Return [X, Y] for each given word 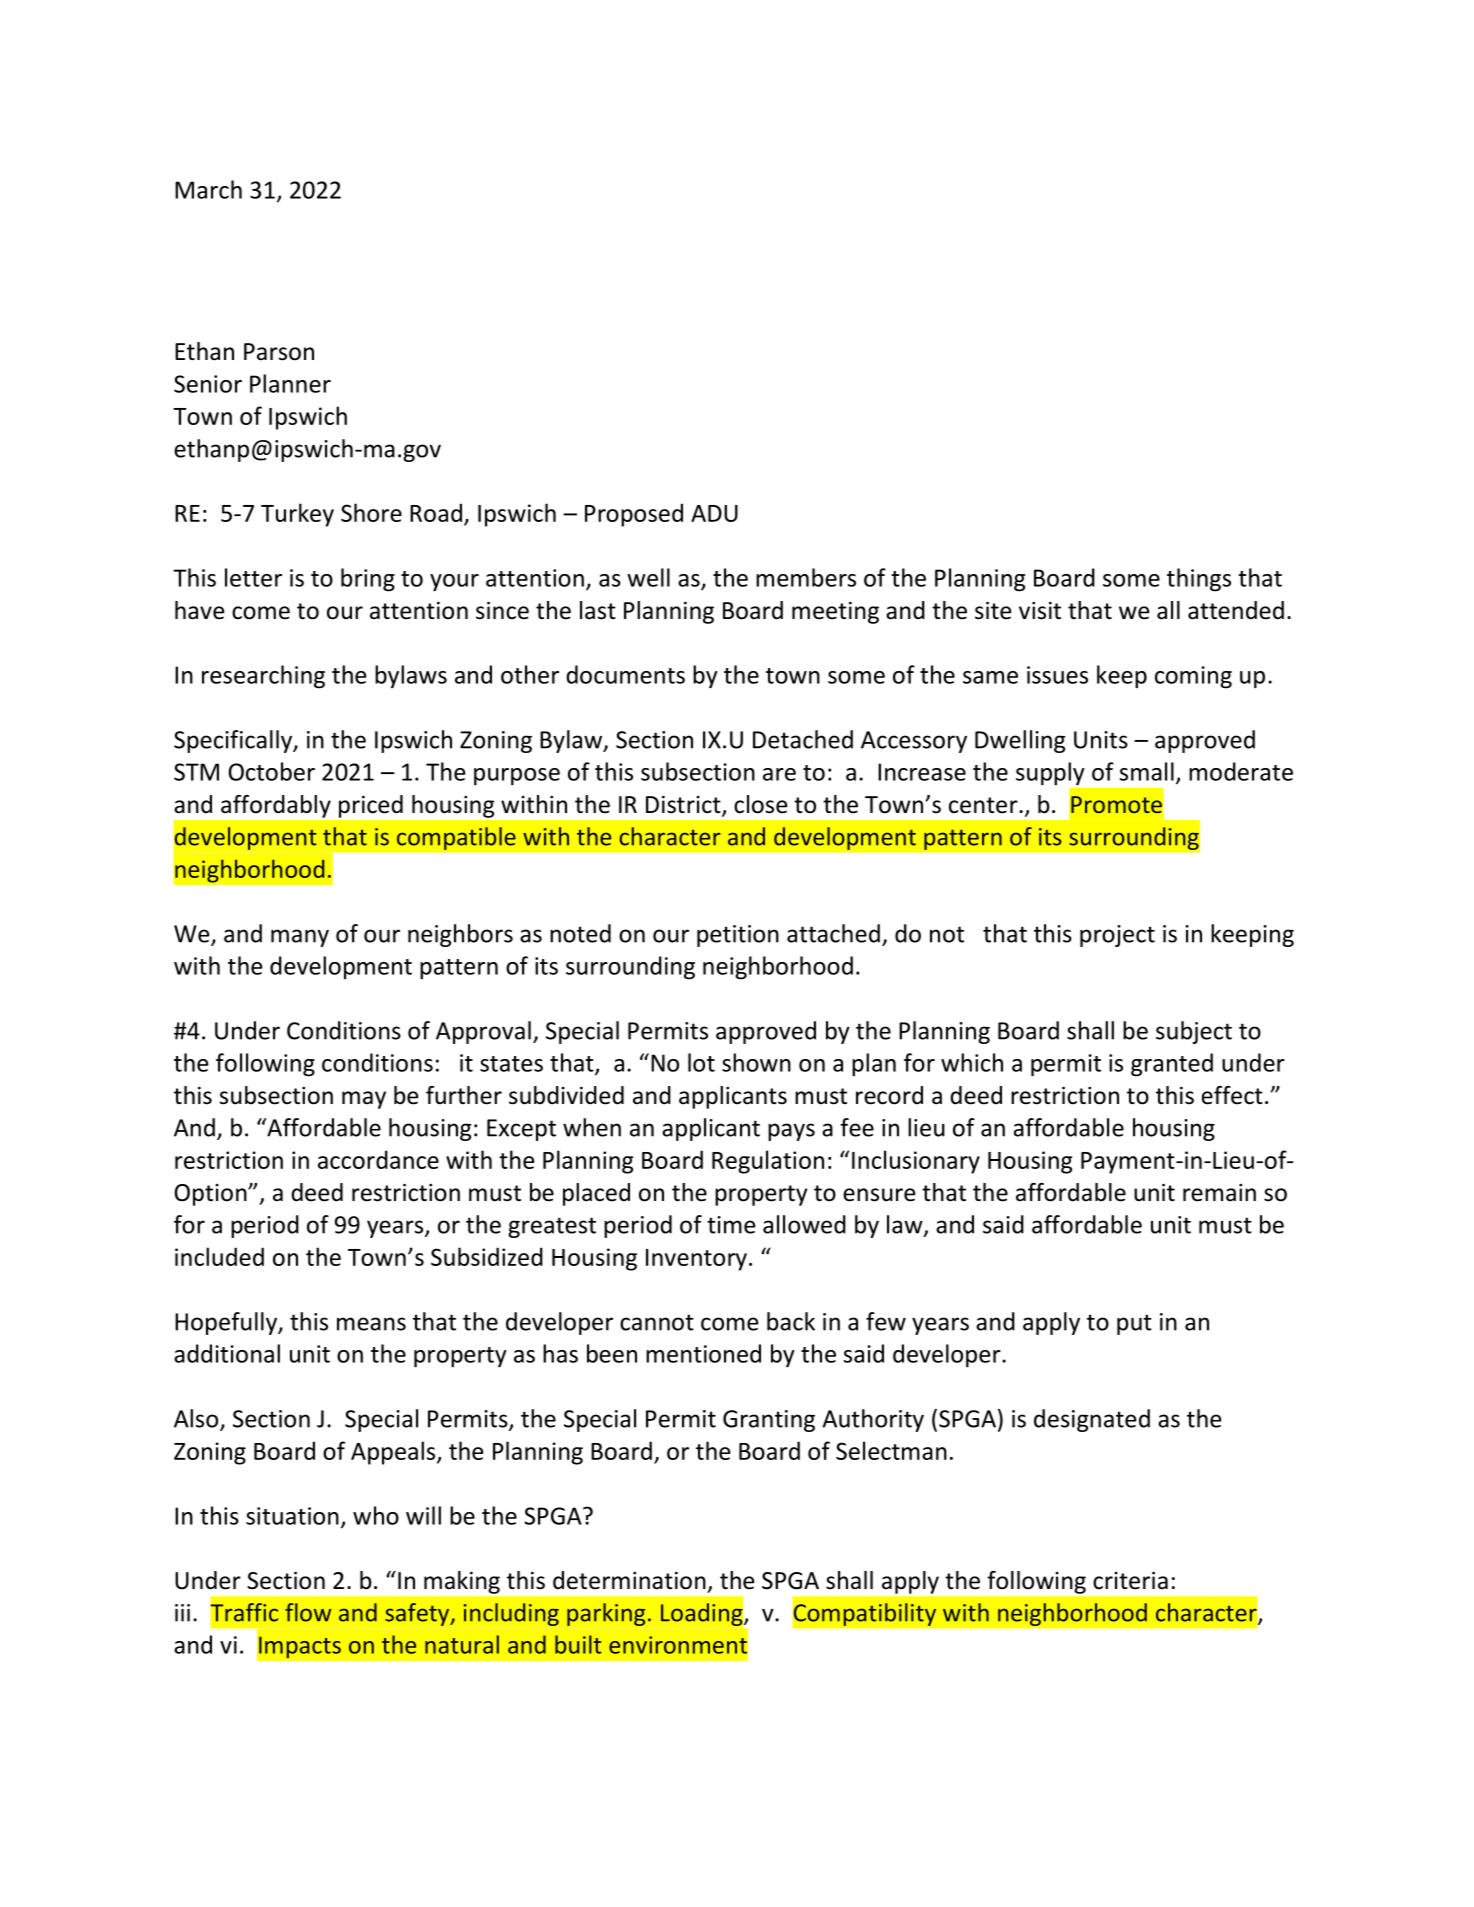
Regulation [768, 1162]
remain [1219, 1193]
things [1199, 580]
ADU [714, 513]
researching [263, 677]
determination [629, 1580]
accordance [378, 1159]
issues [1057, 675]
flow [308, 1612]
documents [625, 674]
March [208, 189]
